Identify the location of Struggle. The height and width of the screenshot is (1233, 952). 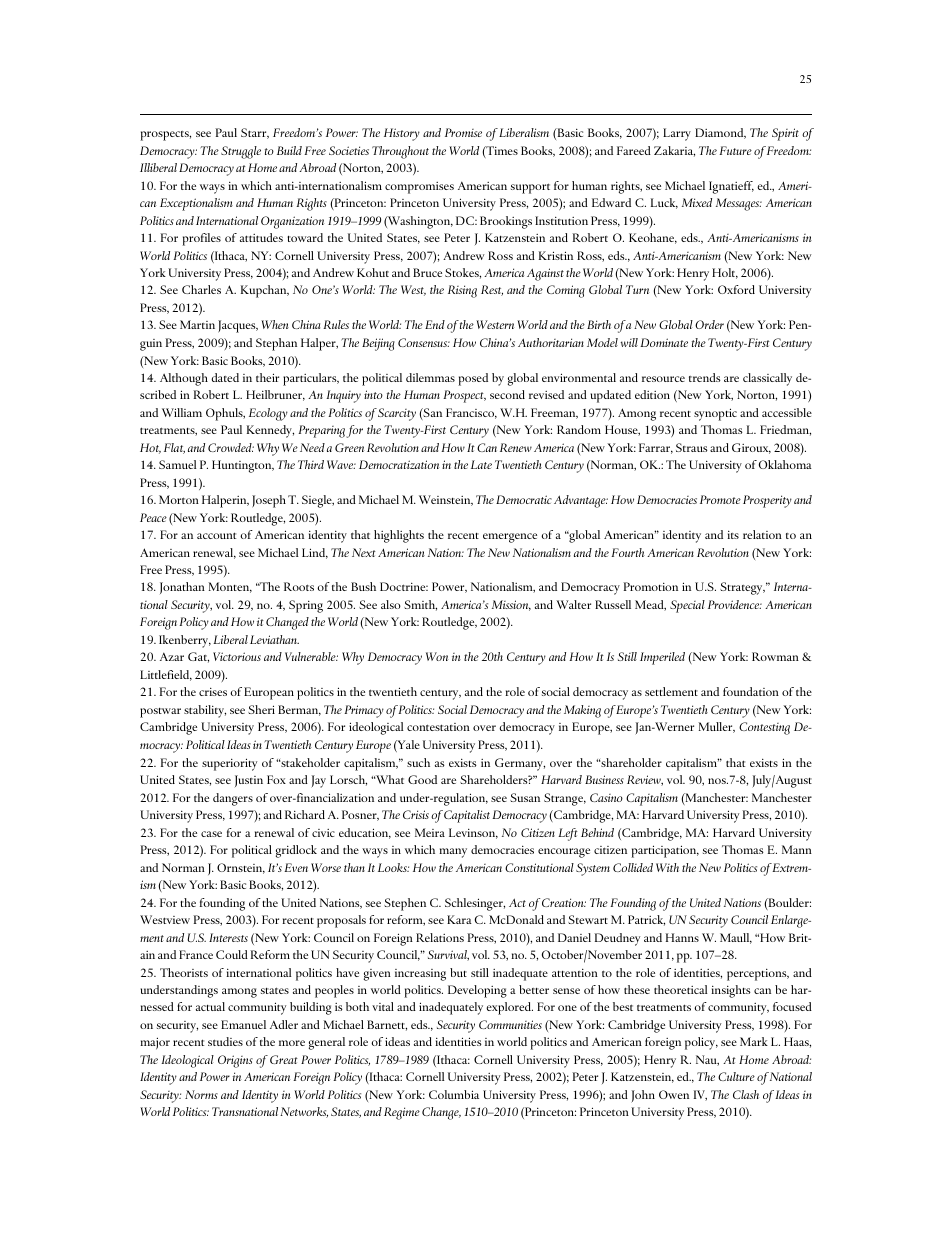
(241, 152).
